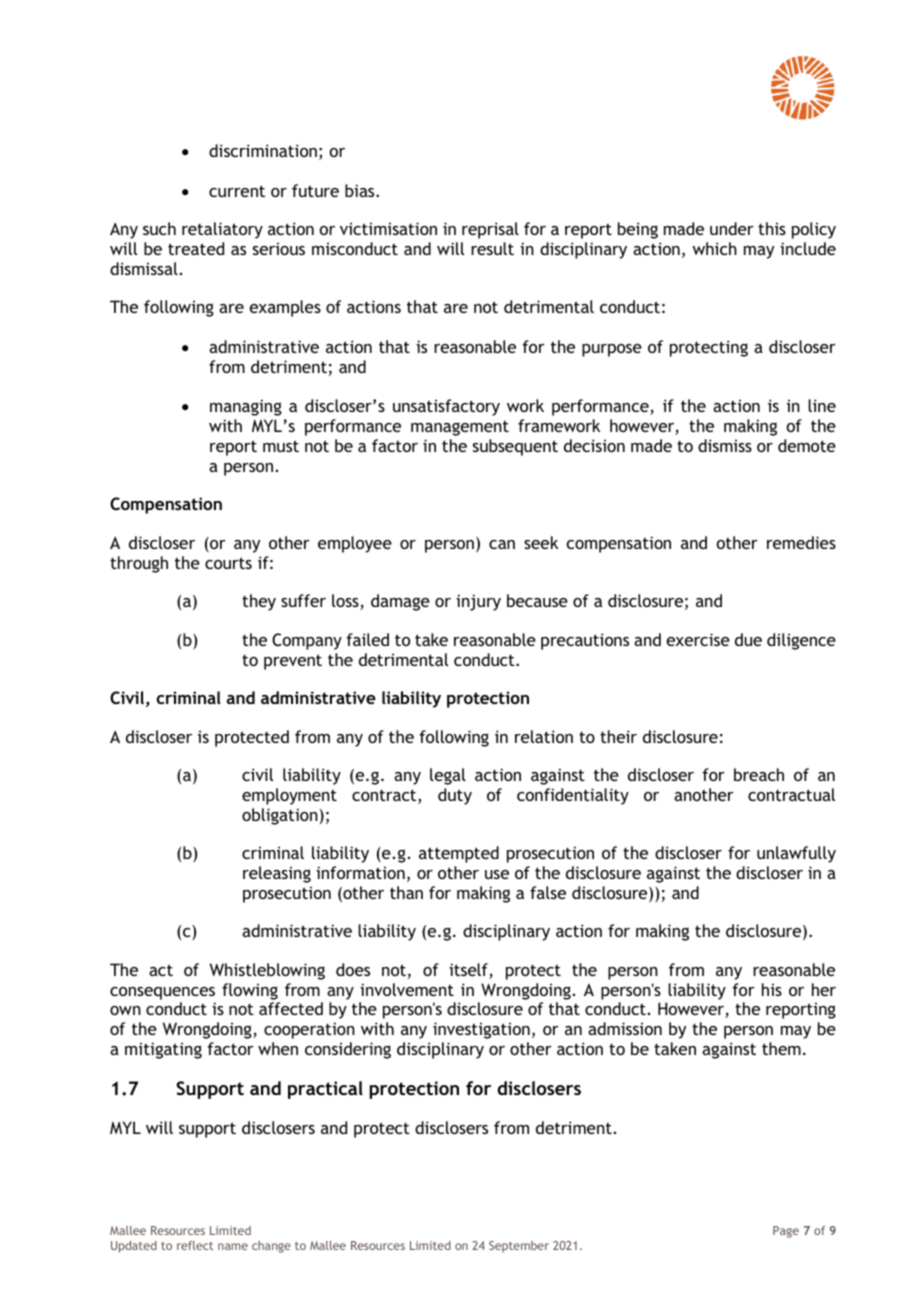 The width and height of the image is (924, 1308). Describe the element at coordinates (519, 1247) in the image. I see `September` at that location.
